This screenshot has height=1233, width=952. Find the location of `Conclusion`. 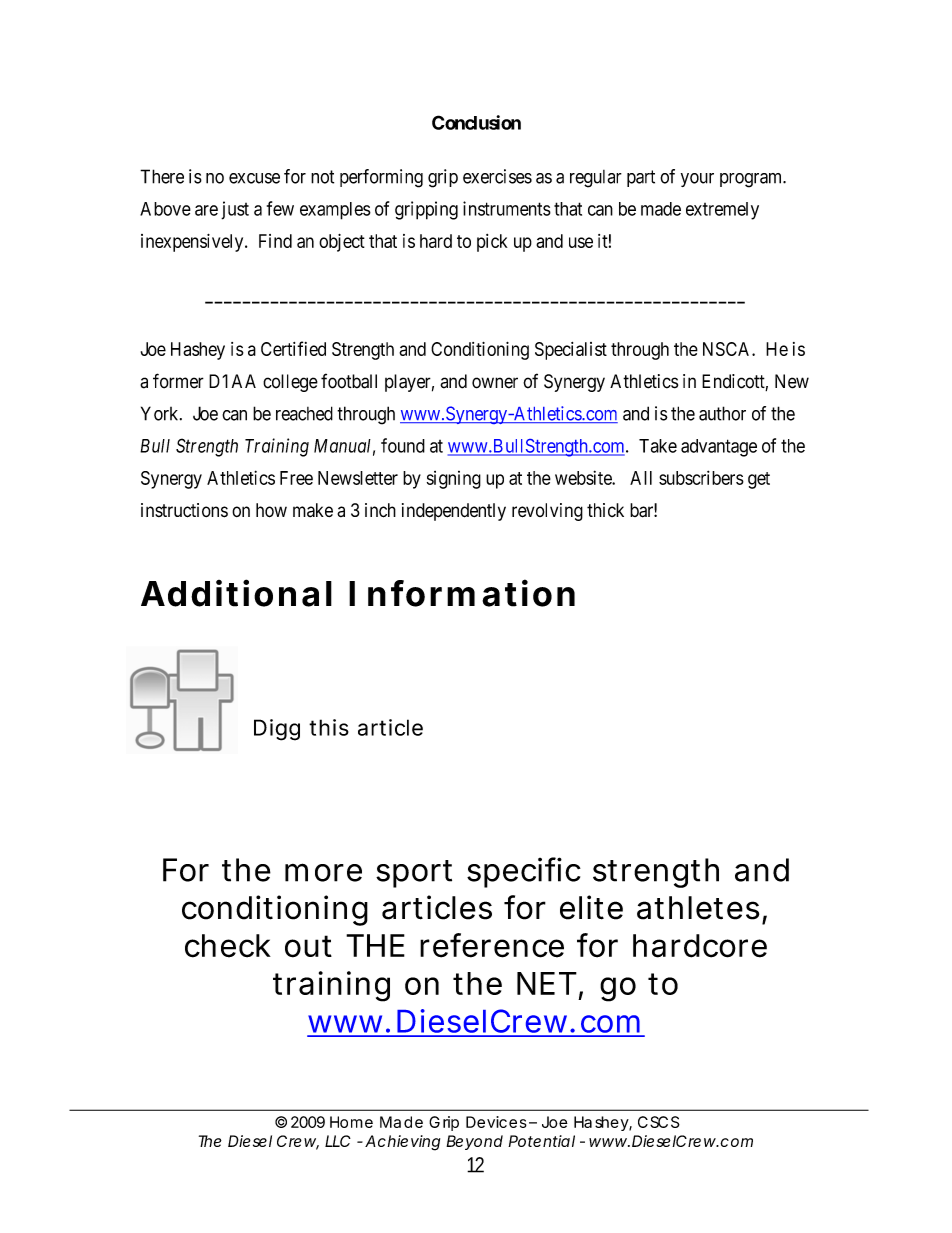

Conclusion is located at coordinates (476, 122).
